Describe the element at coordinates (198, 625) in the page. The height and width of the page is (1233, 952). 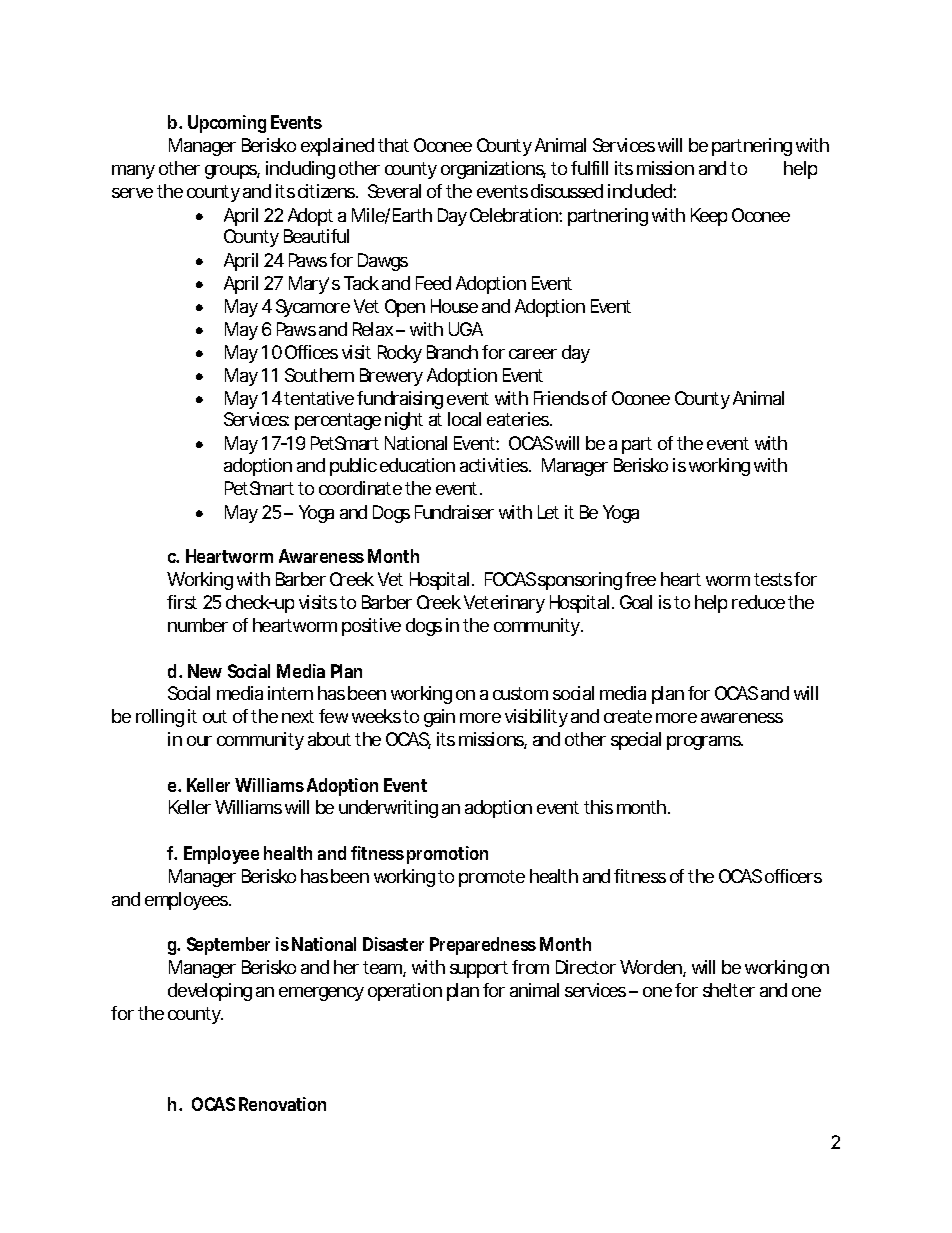
I see `number` at that location.
